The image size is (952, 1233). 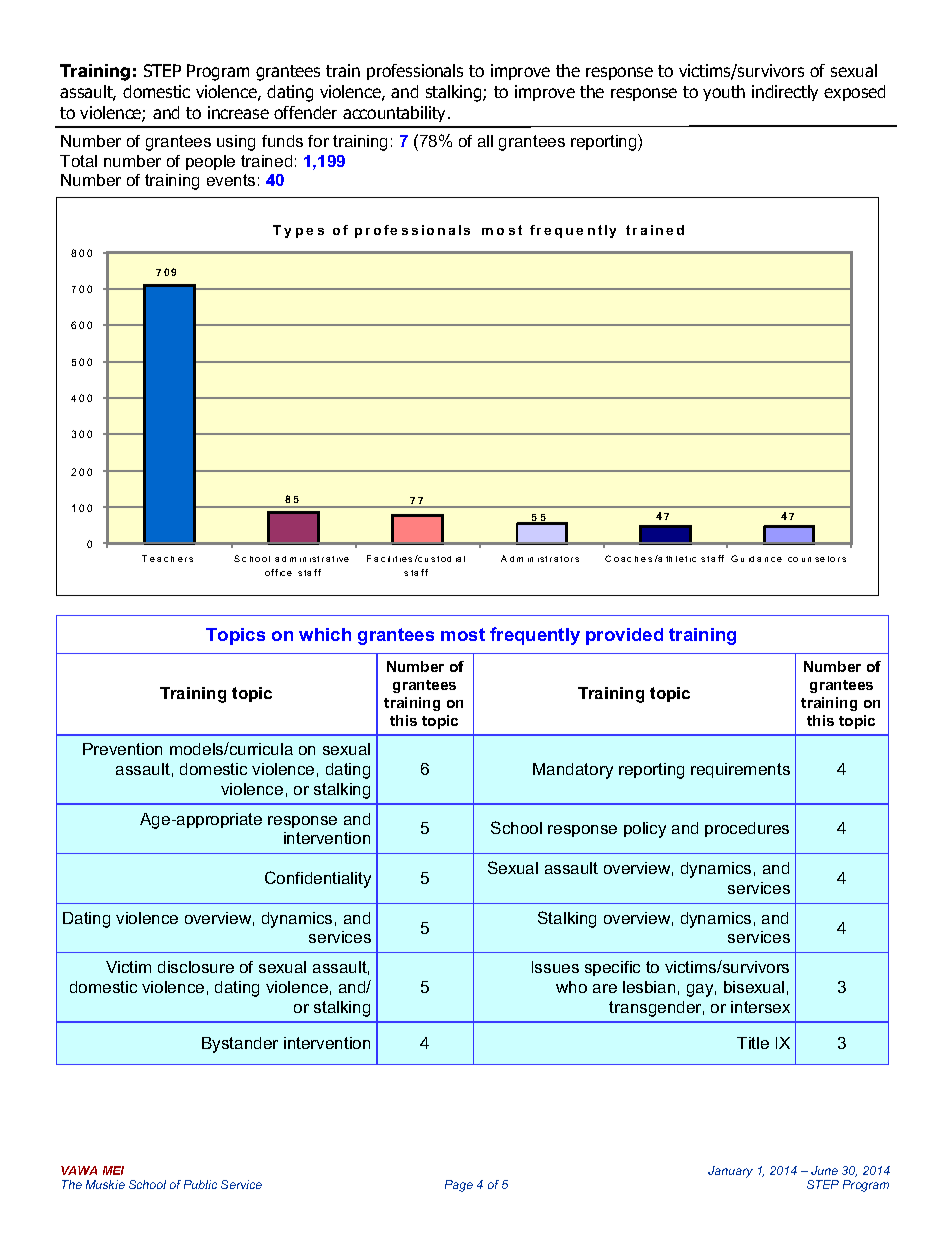 What do you see at coordinates (785, 93) in the document?
I see `indirectly` at bounding box center [785, 93].
